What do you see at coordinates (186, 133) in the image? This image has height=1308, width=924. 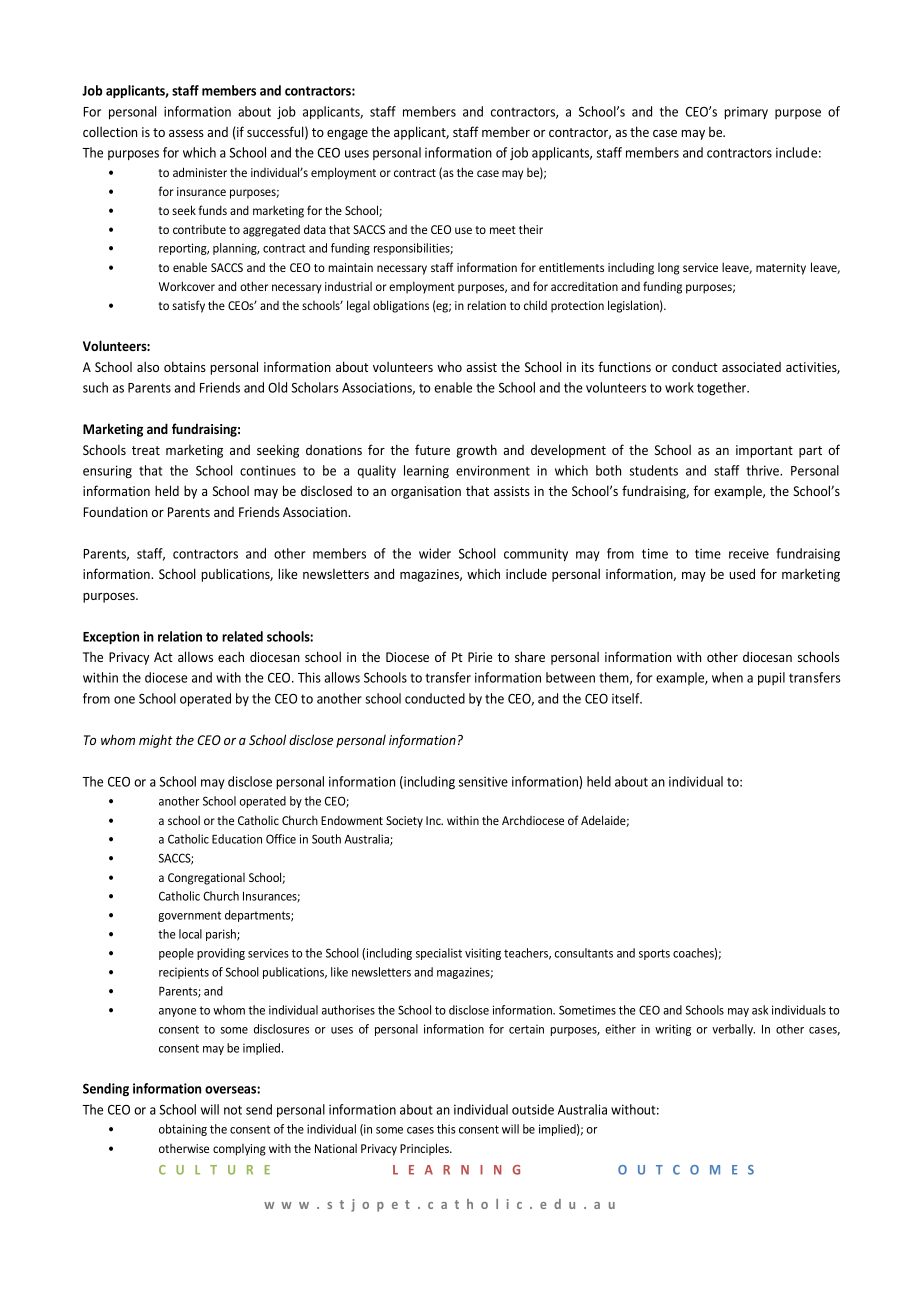 I see `assess` at bounding box center [186, 133].
